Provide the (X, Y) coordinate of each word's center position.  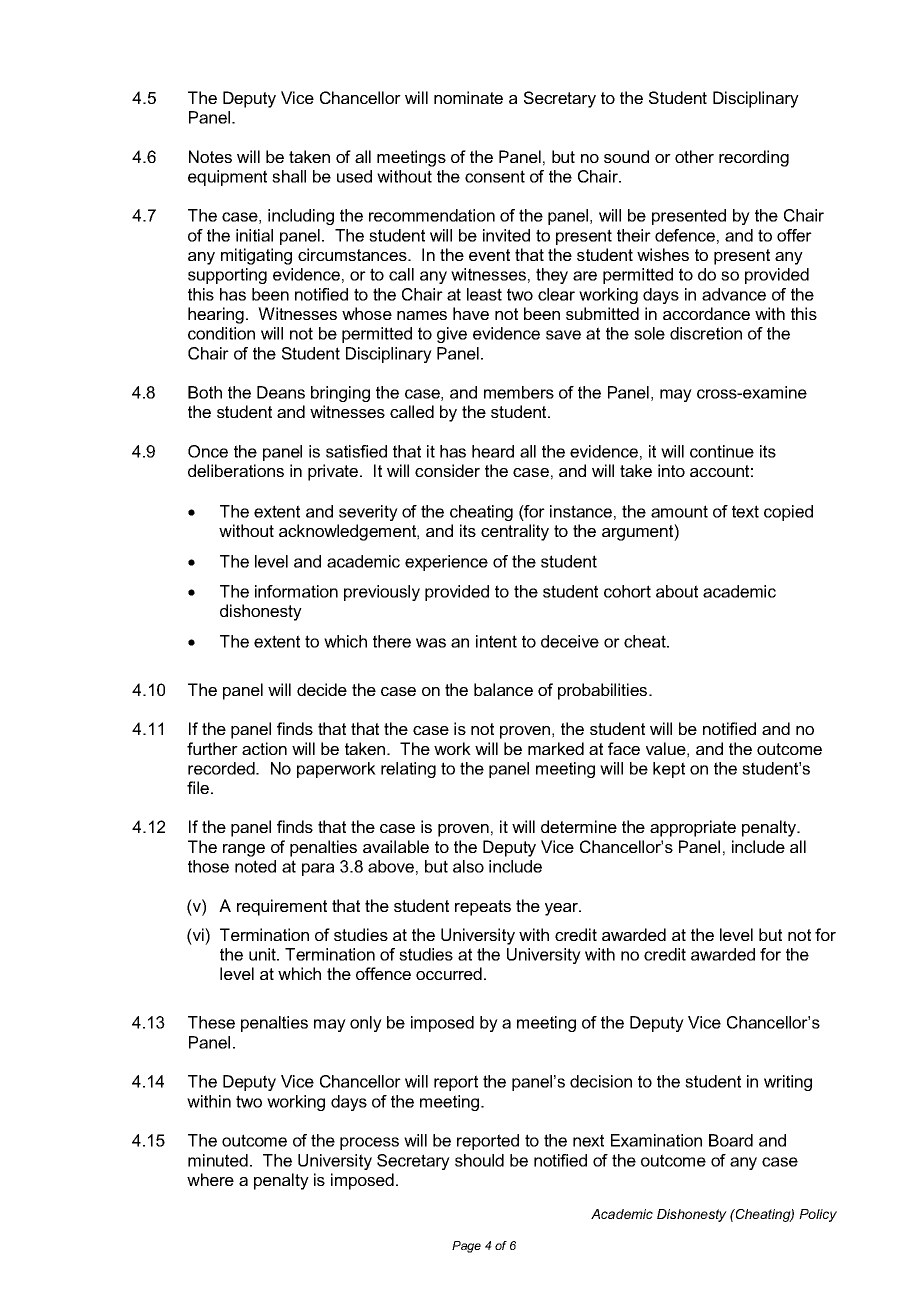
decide (322, 689)
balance (503, 689)
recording (754, 158)
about (677, 591)
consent (495, 176)
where (210, 1179)
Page (466, 1247)
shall (289, 176)
